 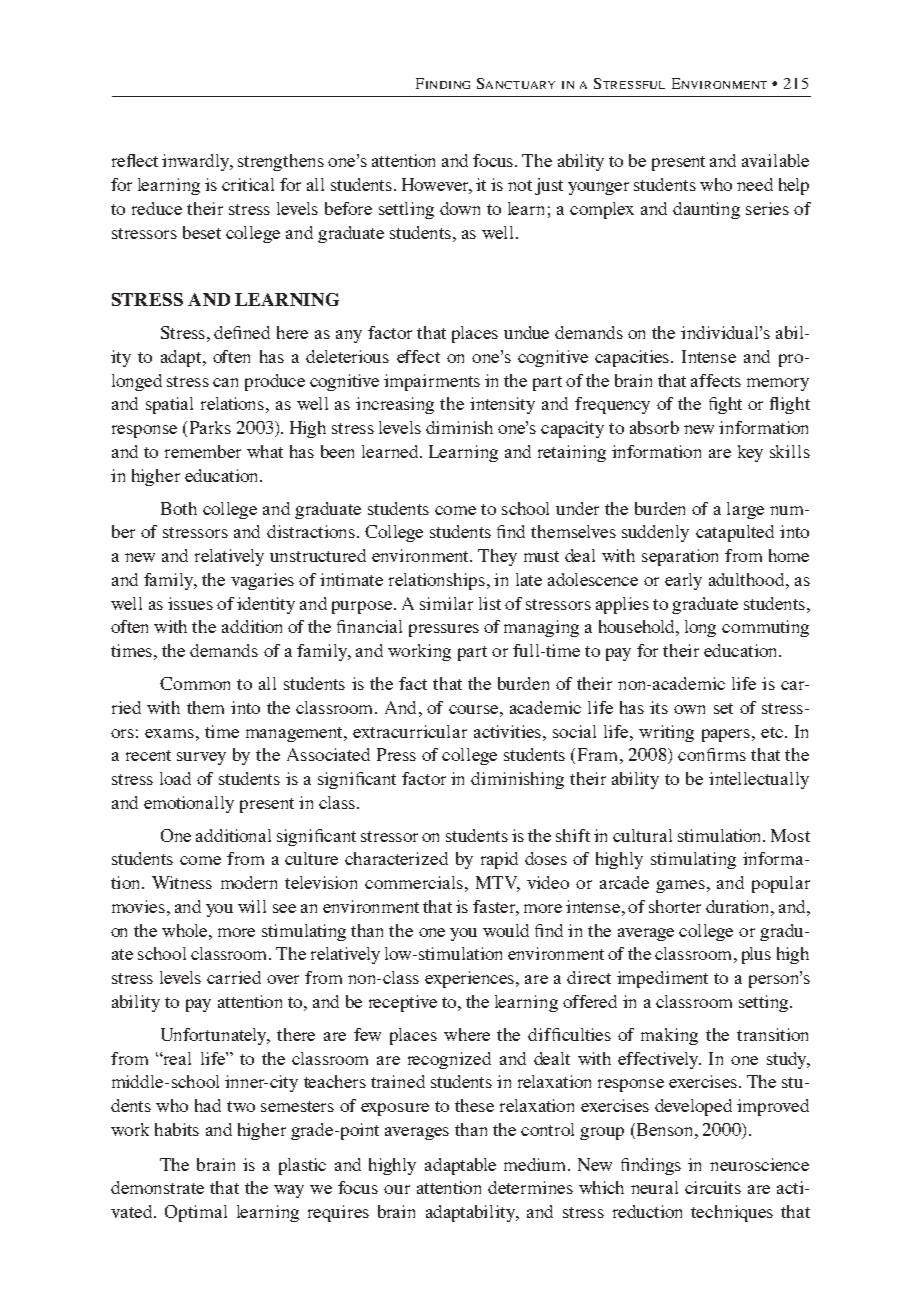 I want to click on demonstrate, so click(x=157, y=1187).
